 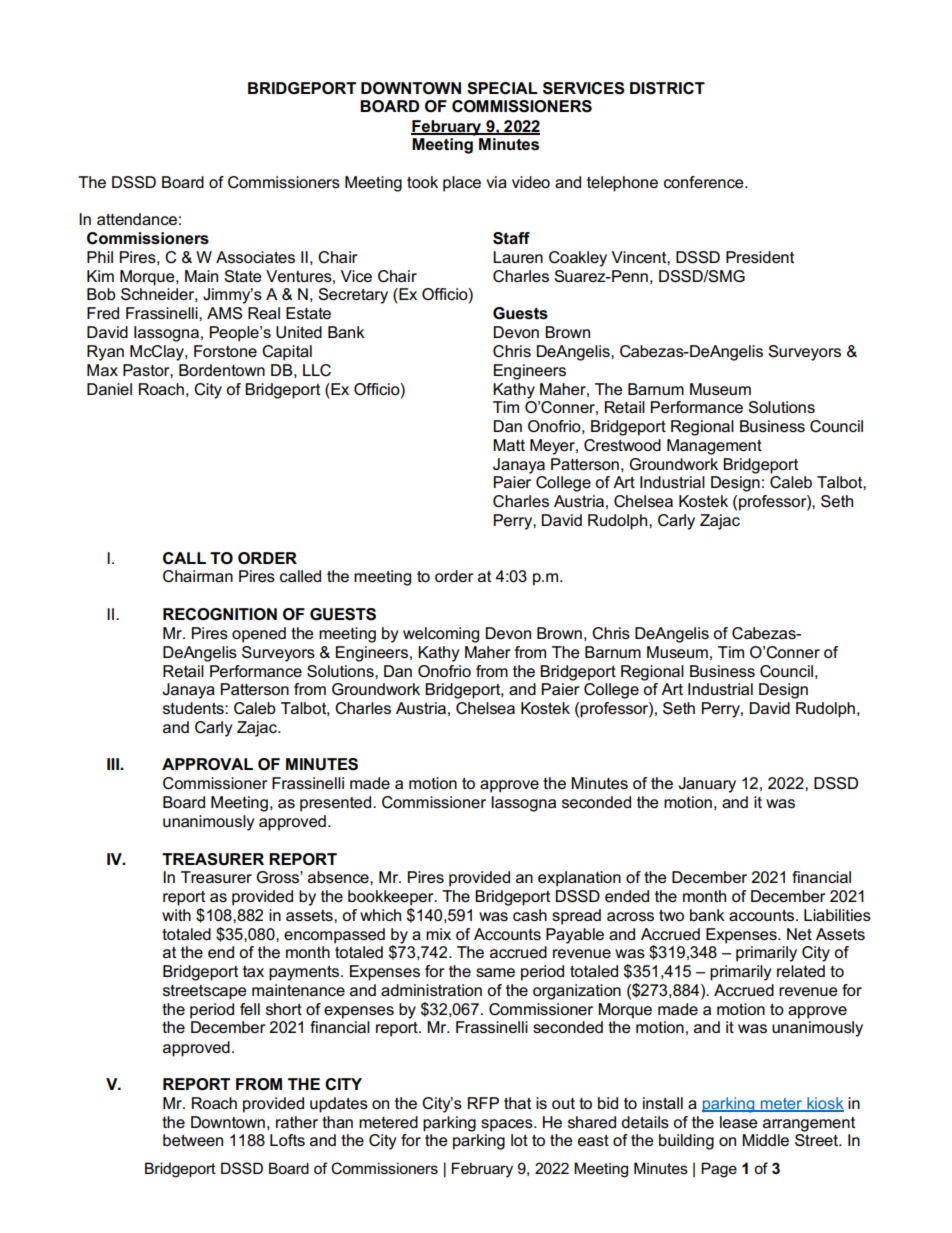 What do you see at coordinates (193, 1140) in the screenshot?
I see `between` at bounding box center [193, 1140].
